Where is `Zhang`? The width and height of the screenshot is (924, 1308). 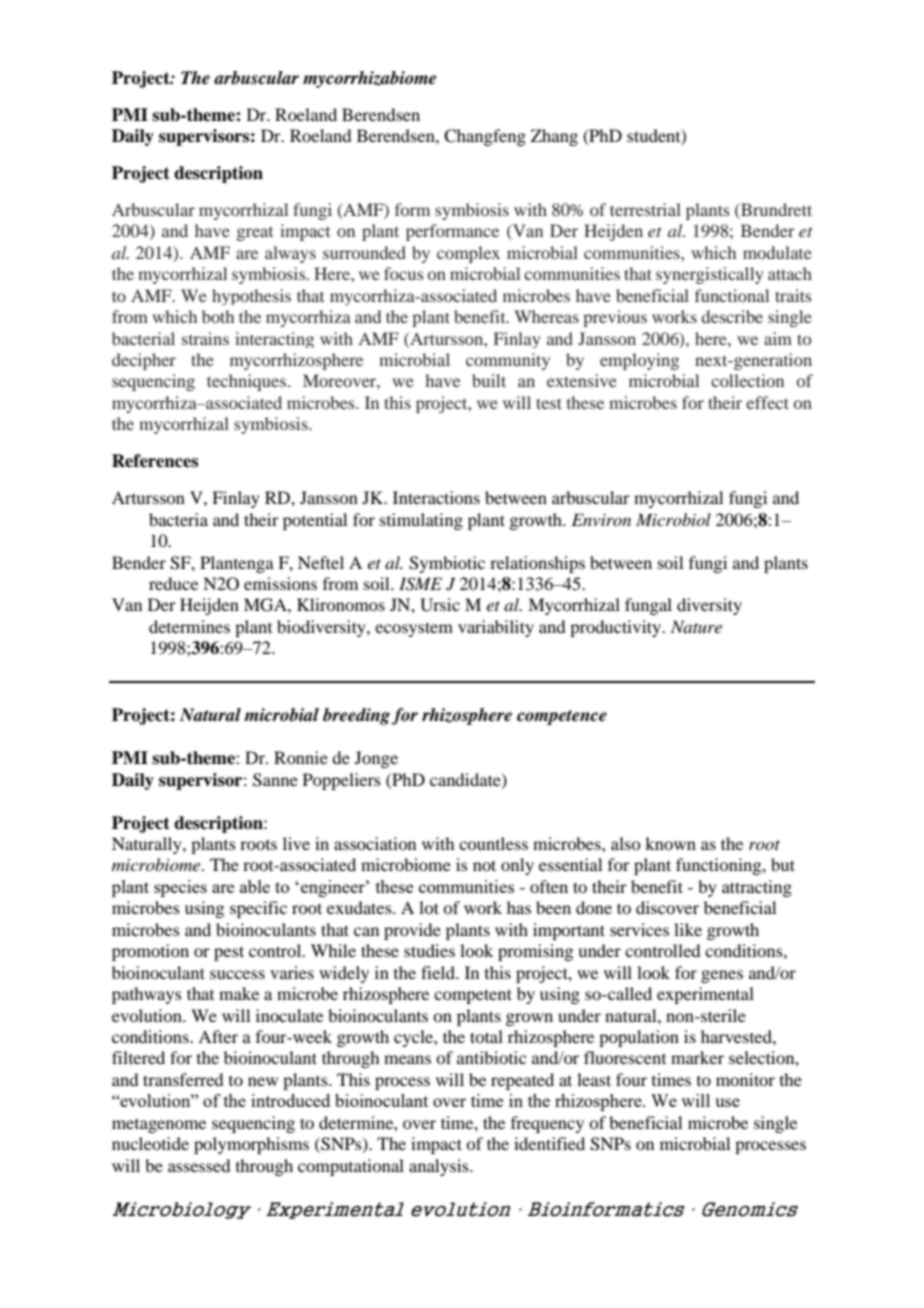 Zhang is located at coordinates (554, 137).
